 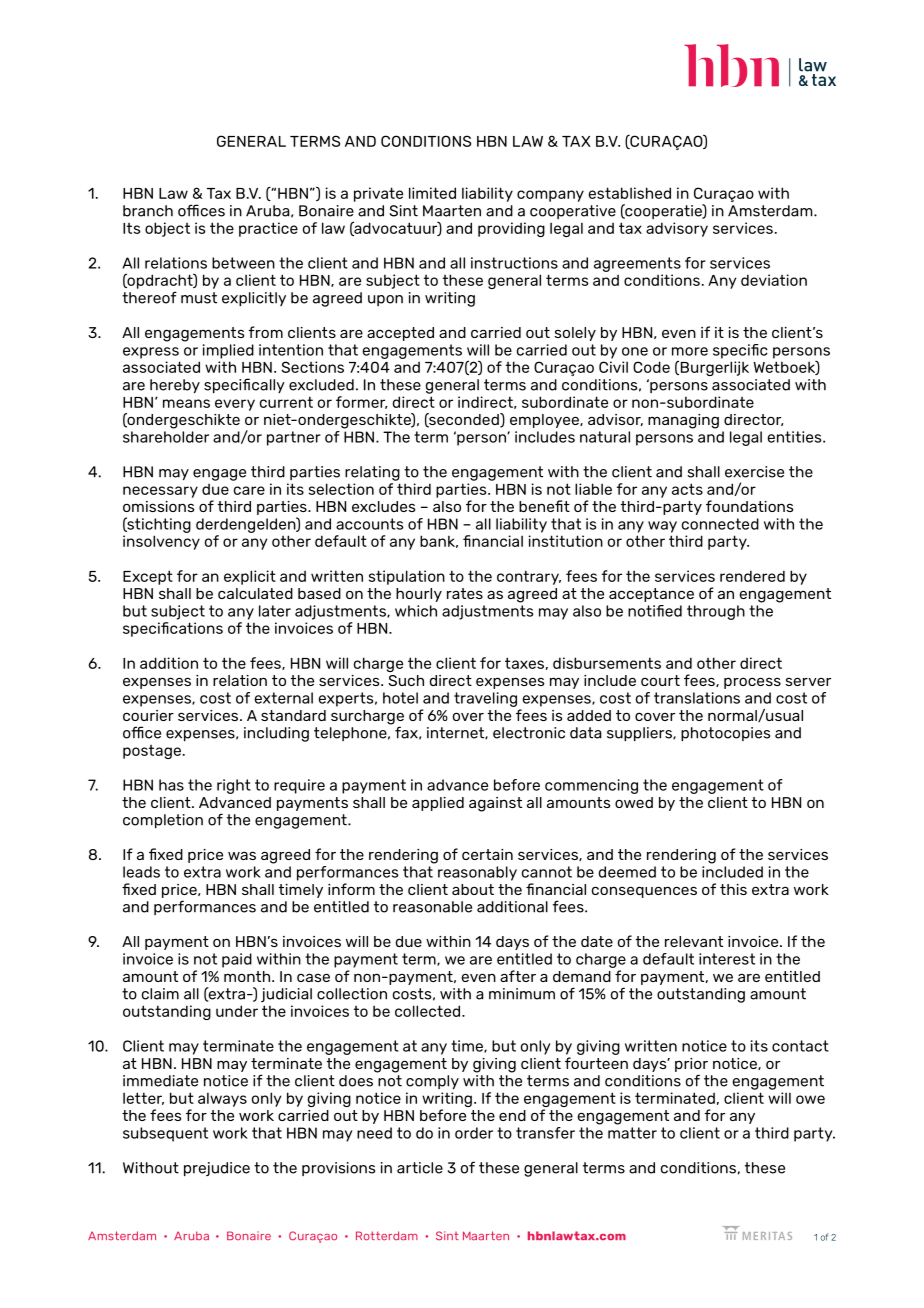 I want to click on providing, so click(x=511, y=229).
